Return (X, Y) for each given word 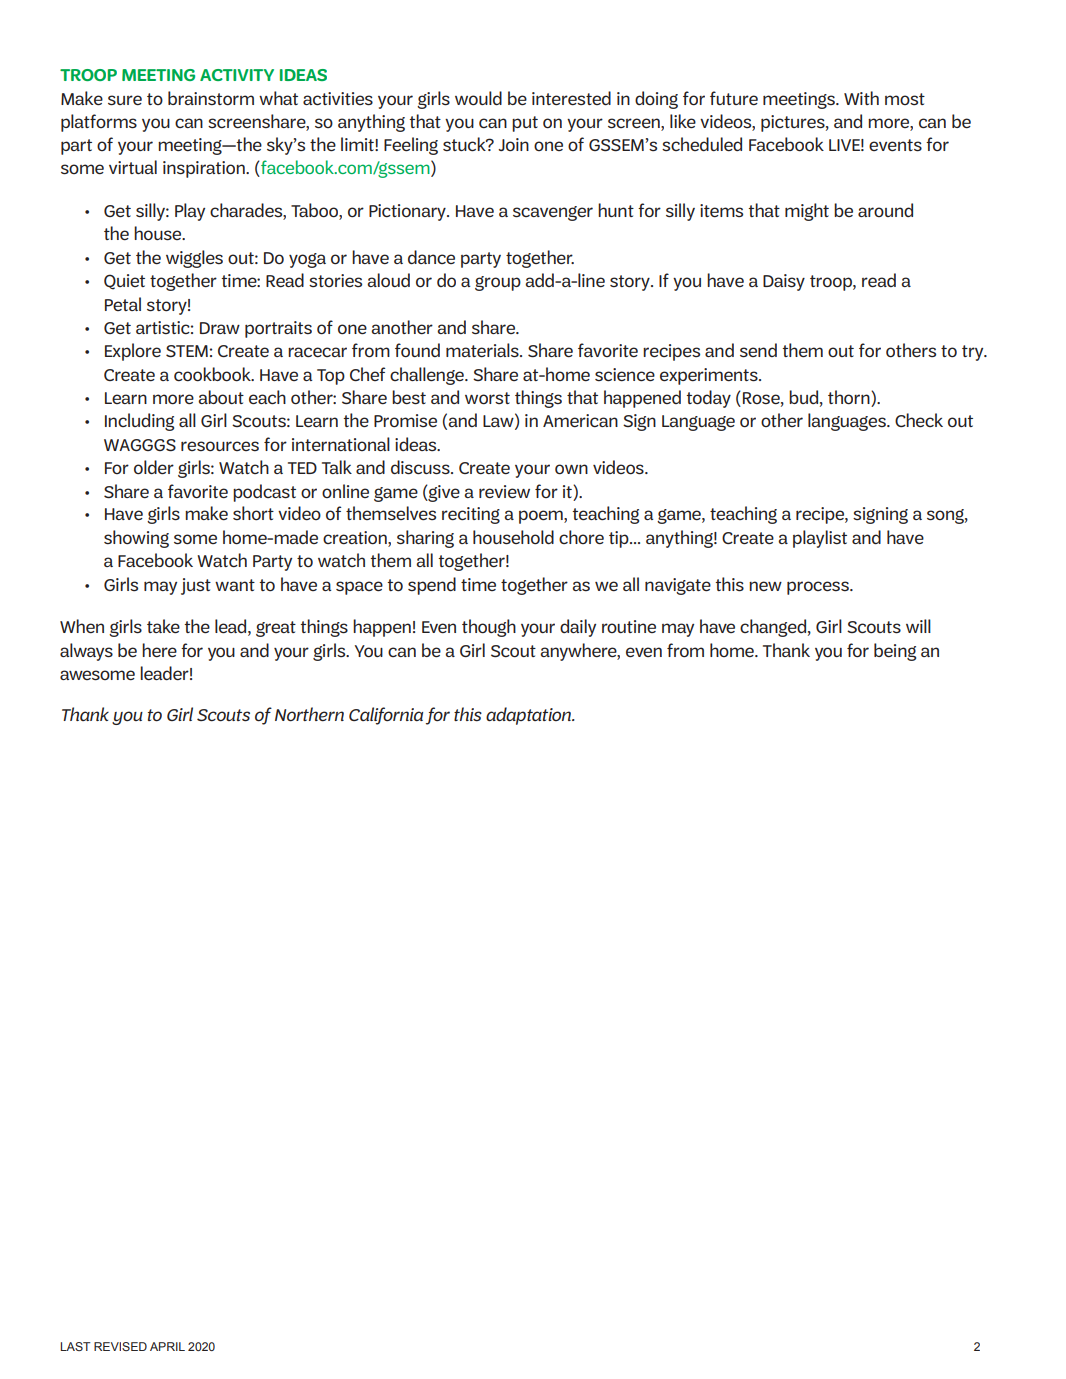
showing (136, 539)
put (525, 124)
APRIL (167, 1346)
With (861, 98)
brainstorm (211, 98)
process (819, 588)
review (504, 491)
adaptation (530, 716)
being (895, 652)
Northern (309, 714)
